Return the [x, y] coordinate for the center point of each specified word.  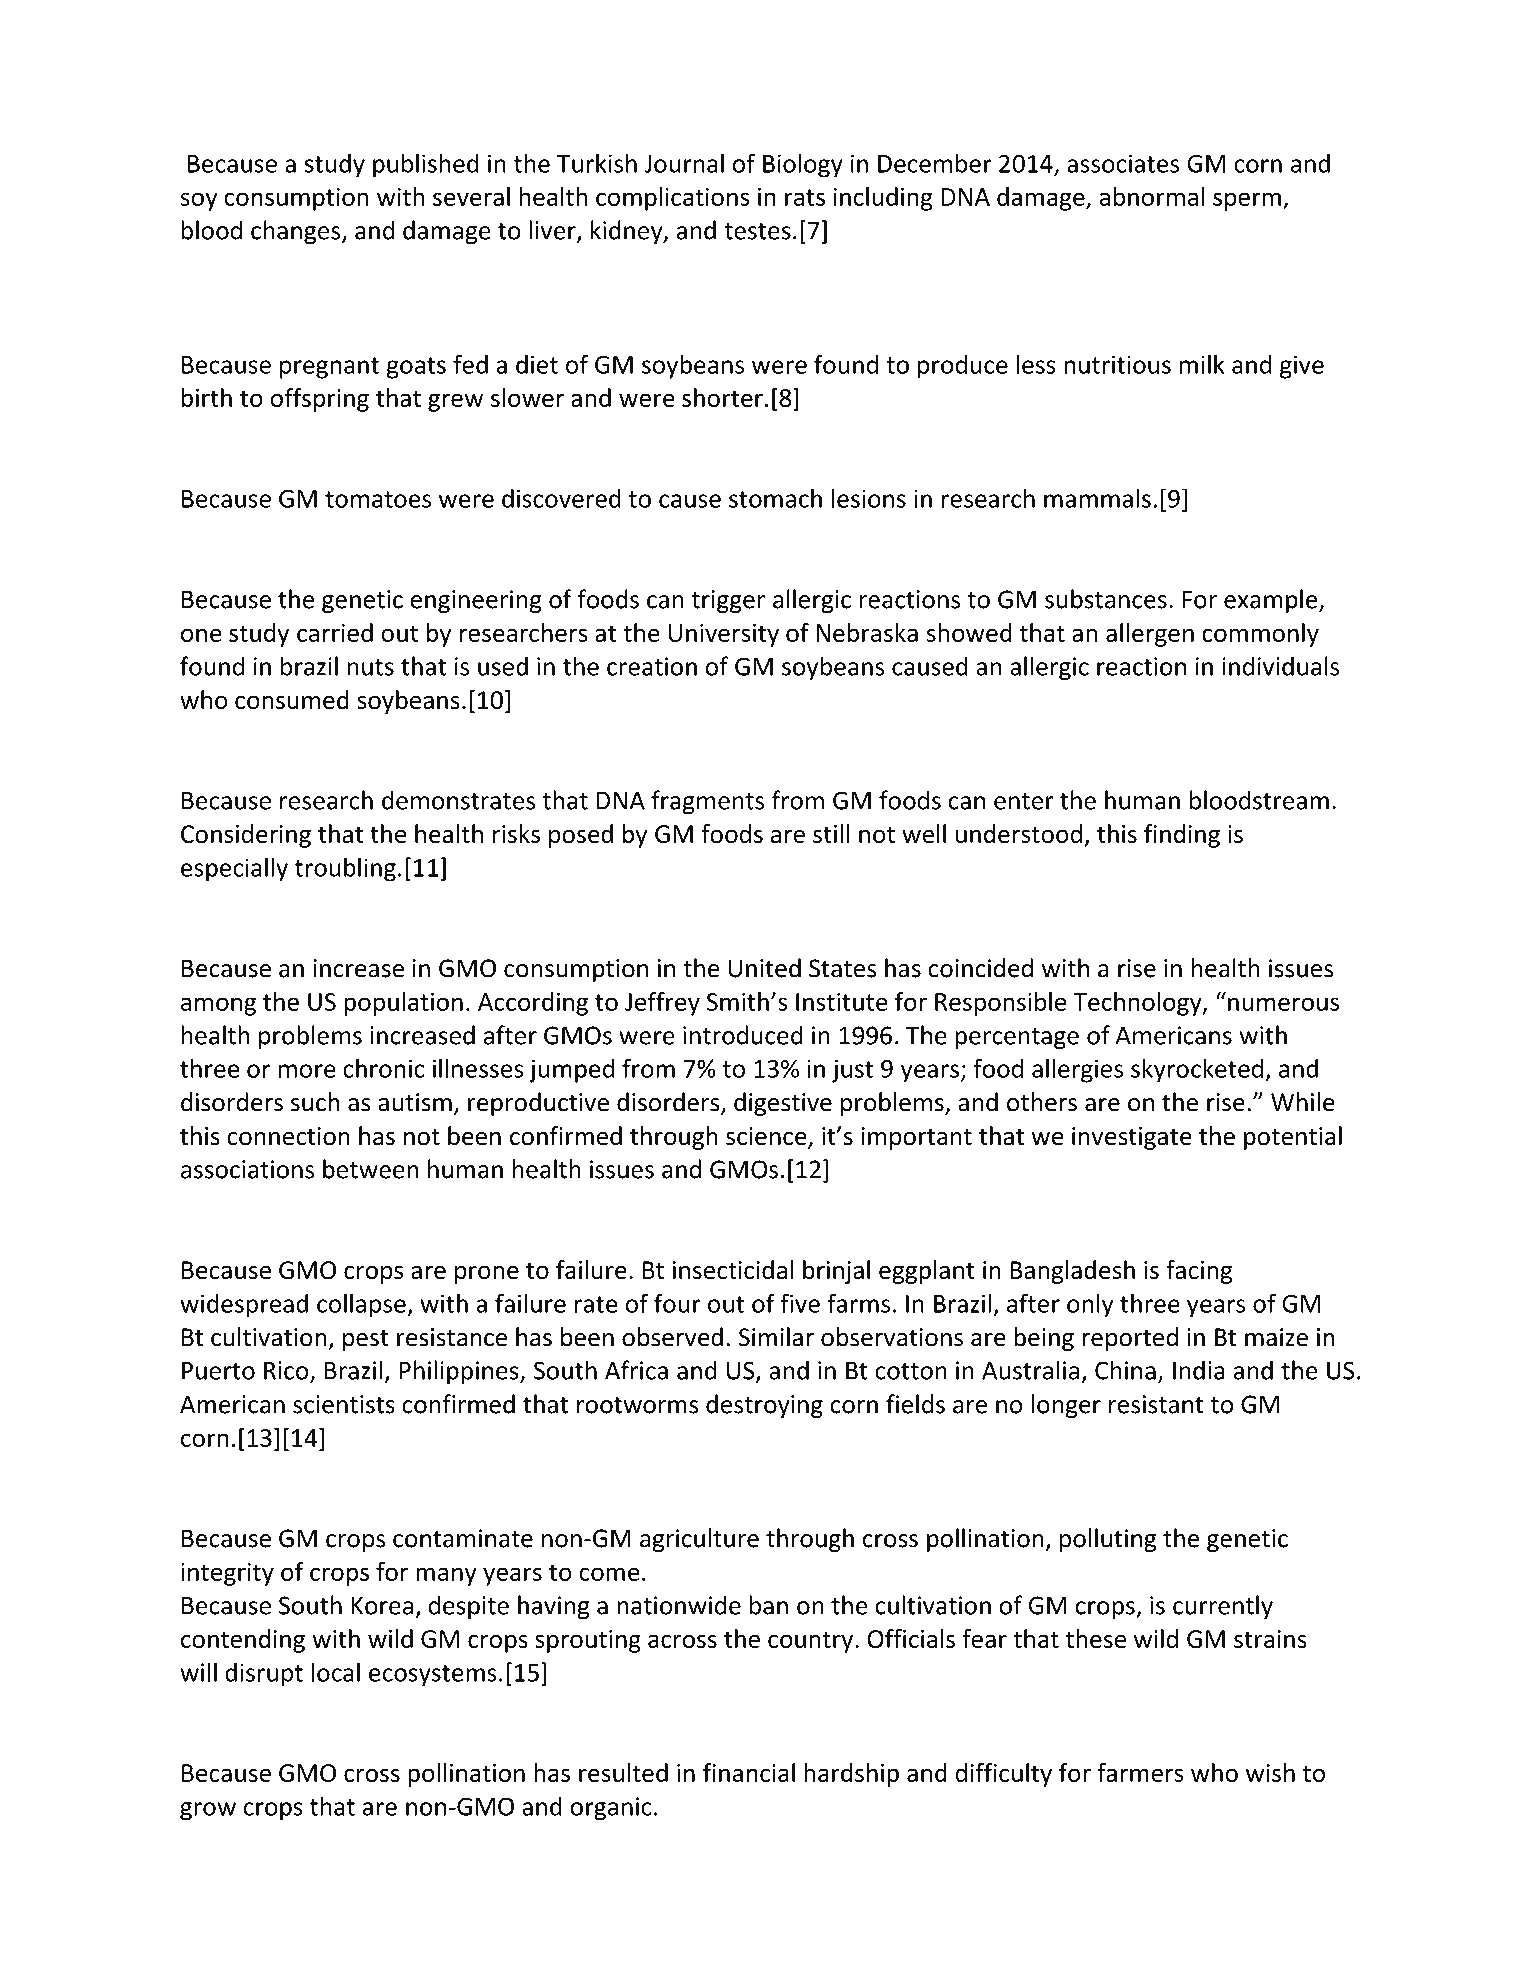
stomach [775, 498]
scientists [344, 1404]
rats [805, 197]
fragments [707, 802]
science [767, 1137]
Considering [246, 836]
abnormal [1152, 196]
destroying [764, 1406]
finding [1182, 836]
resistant [1156, 1404]
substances [1106, 599]
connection [288, 1136]
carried [335, 632]
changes [297, 232]
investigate [1132, 1138]
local [335, 1672]
